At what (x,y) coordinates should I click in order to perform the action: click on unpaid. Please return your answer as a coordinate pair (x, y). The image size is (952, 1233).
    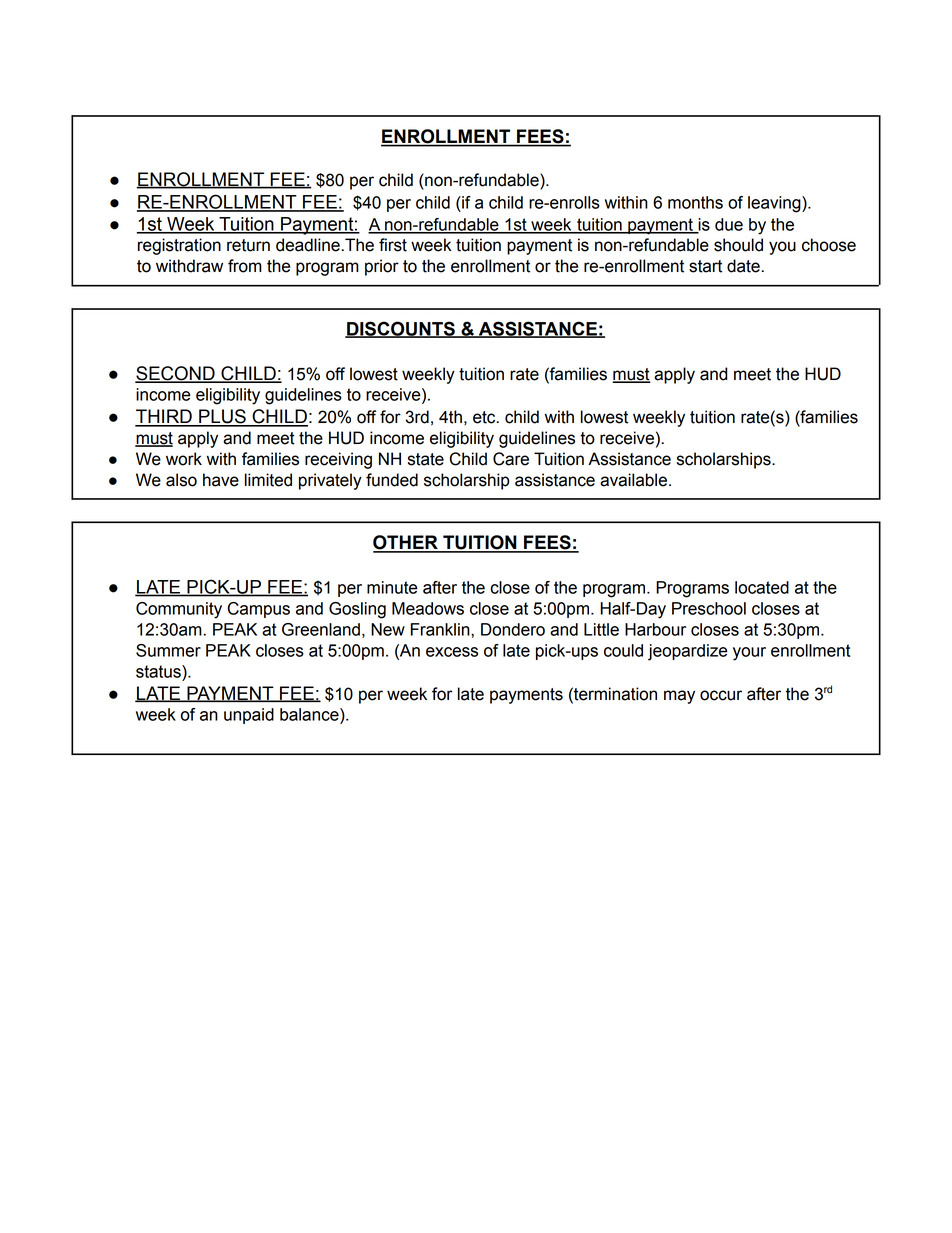
    Looking at the image, I should click on (249, 716).
